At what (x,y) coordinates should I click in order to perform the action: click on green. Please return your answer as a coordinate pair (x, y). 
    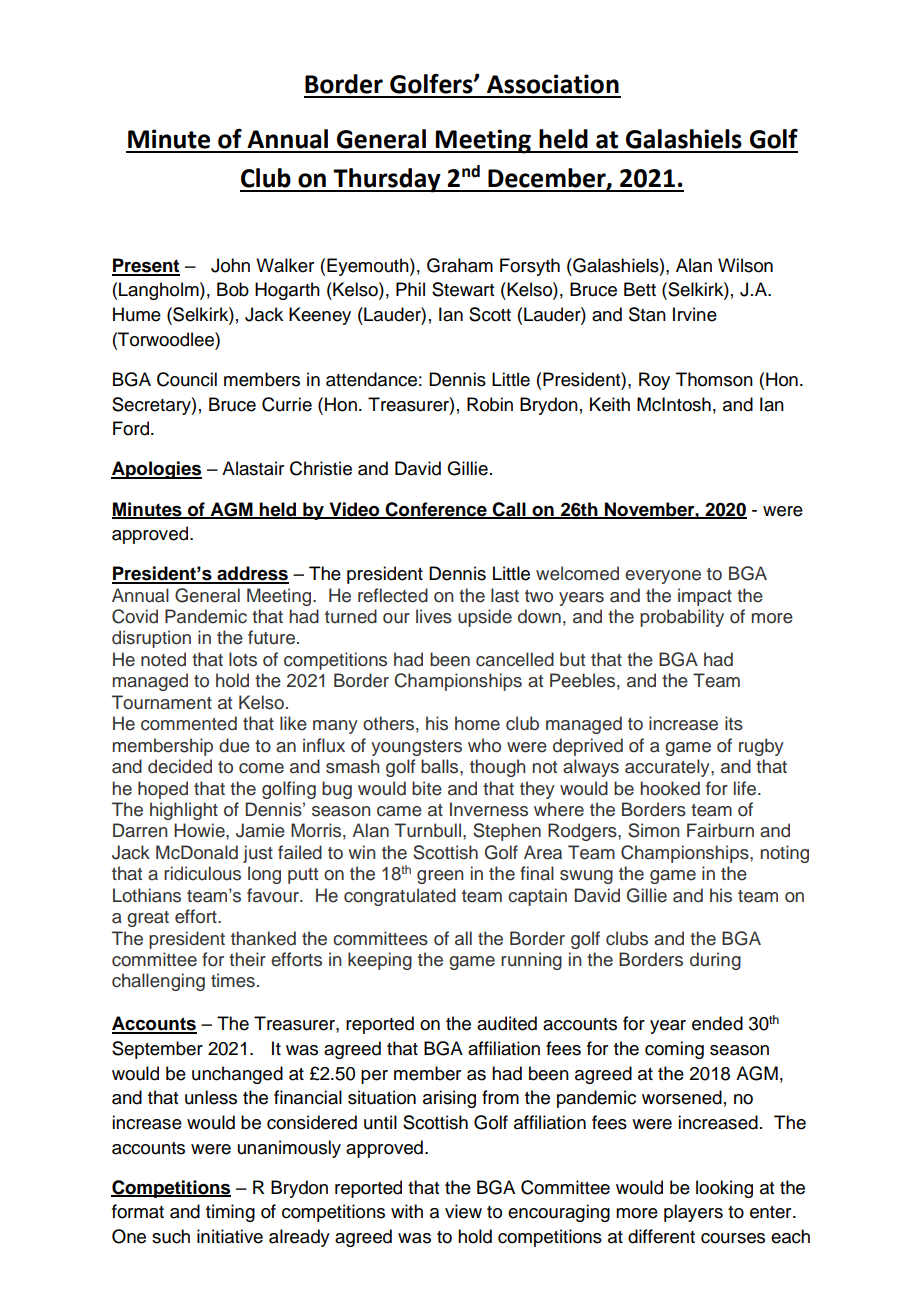
    Looking at the image, I should click on (440, 877).
